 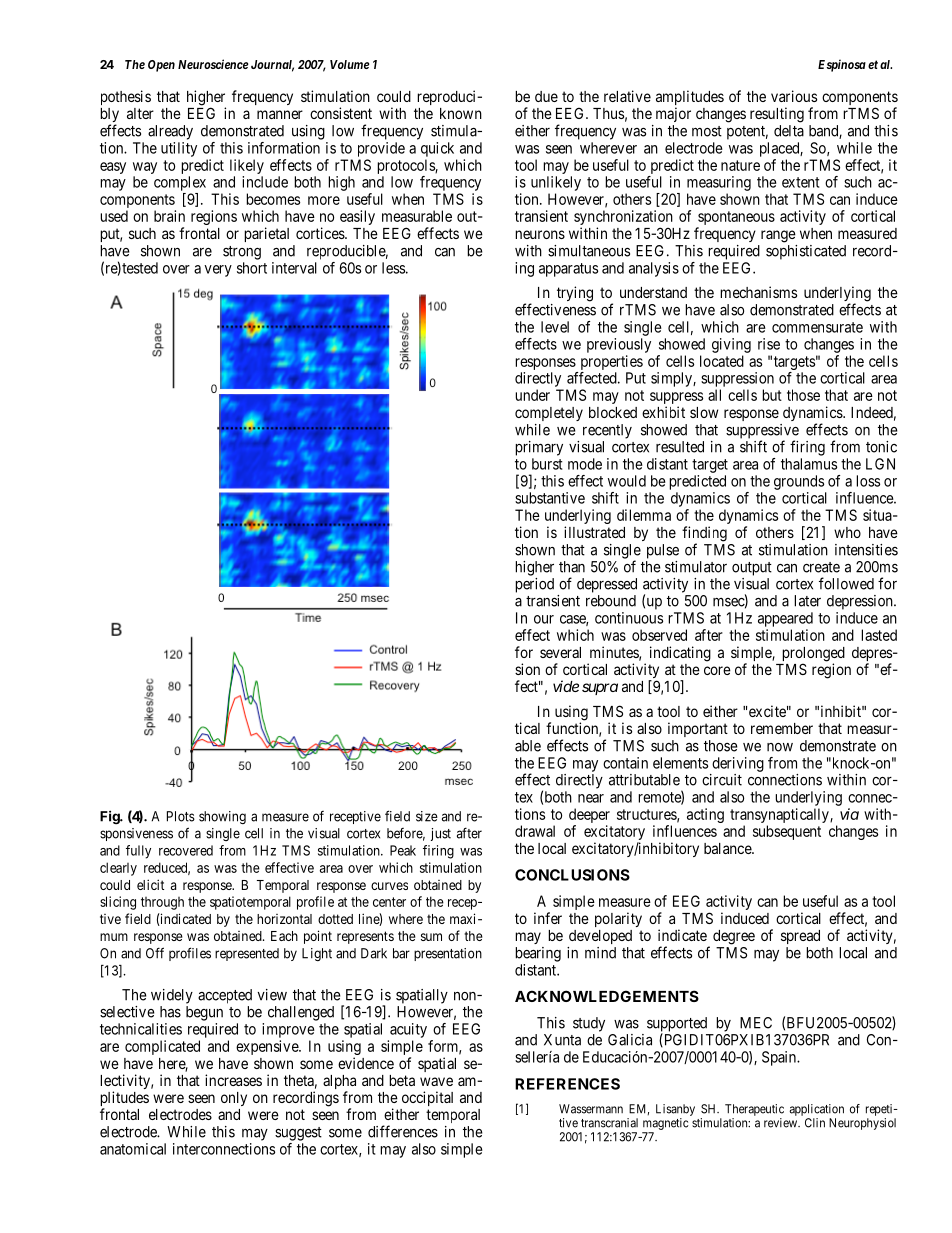 What do you see at coordinates (234, 1099) in the screenshot?
I see `only` at bounding box center [234, 1099].
